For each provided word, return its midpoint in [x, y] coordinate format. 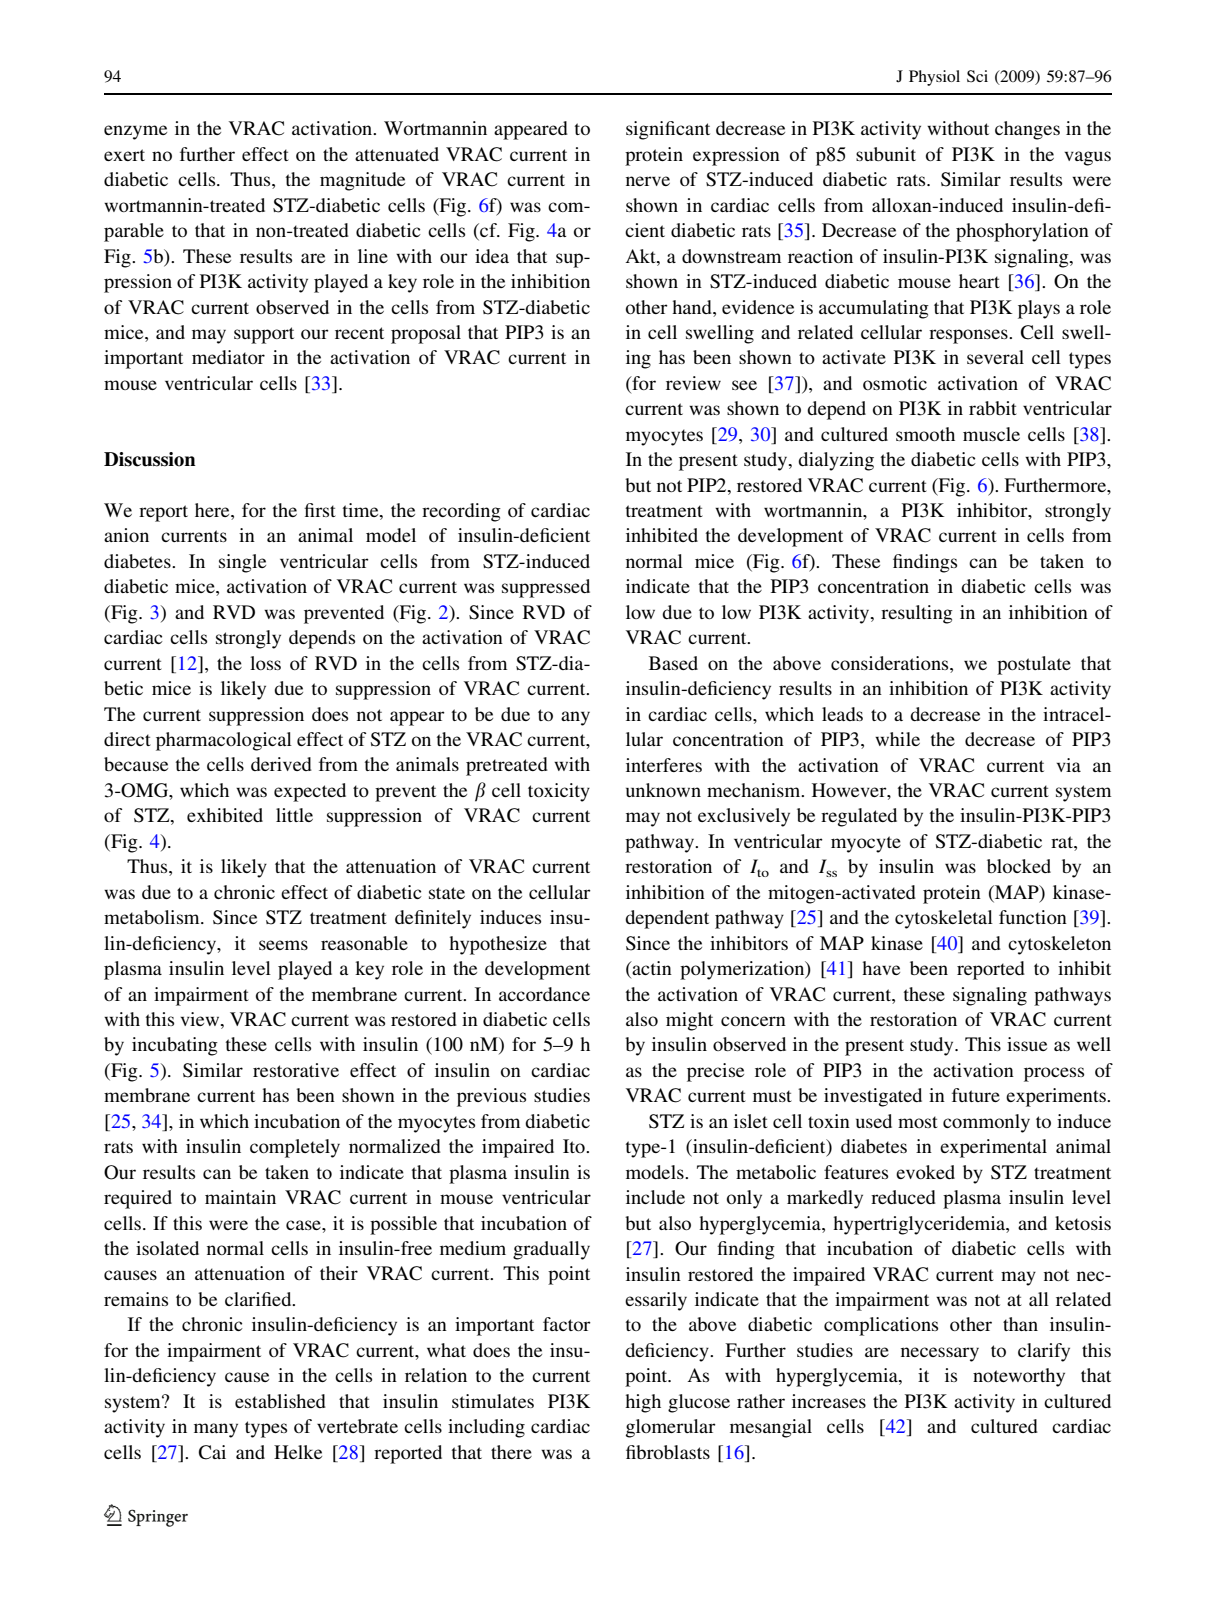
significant [668, 130]
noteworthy [1019, 1377]
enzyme [135, 132]
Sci [977, 76]
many [216, 1430]
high [643, 1403]
